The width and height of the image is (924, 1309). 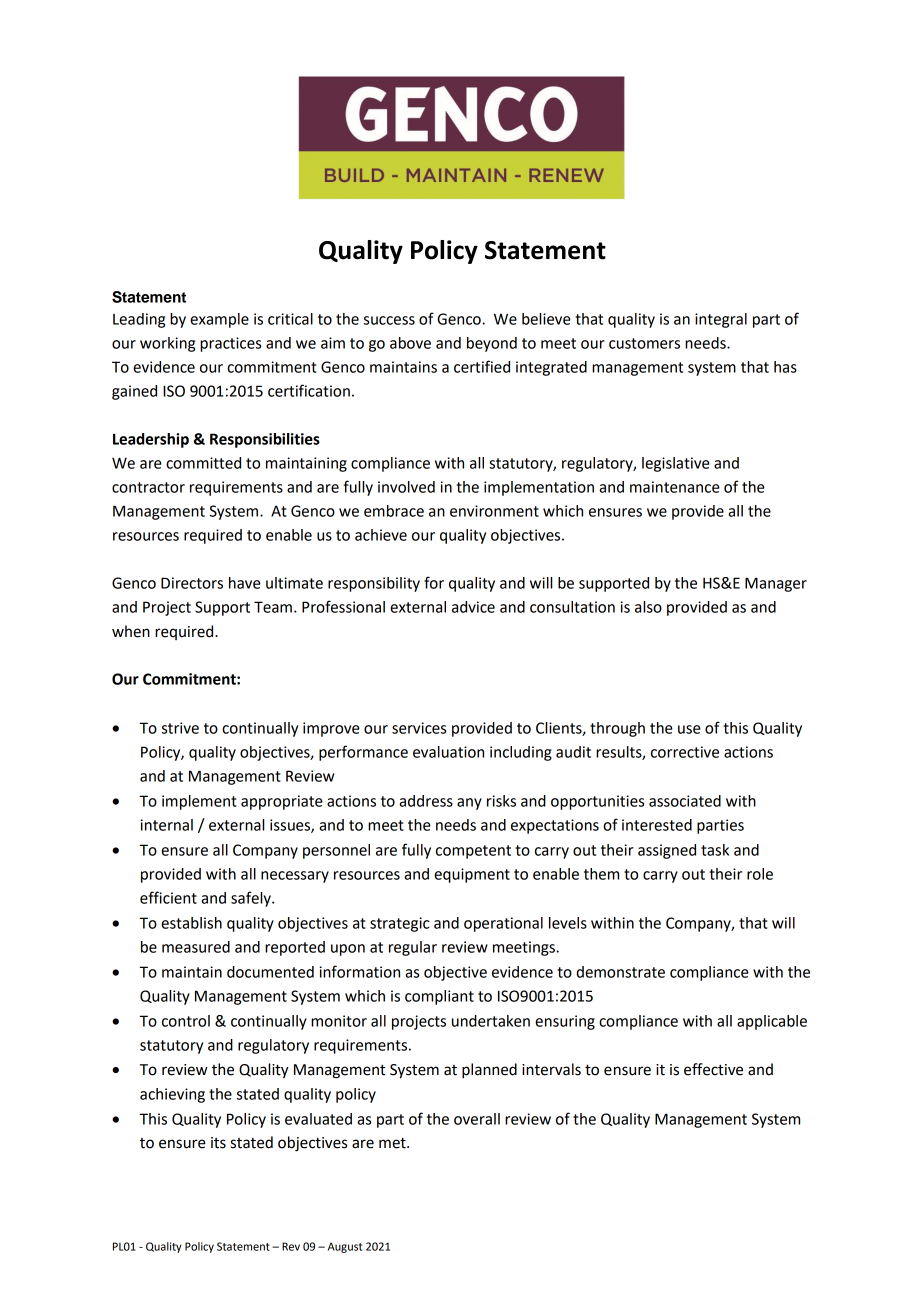 What do you see at coordinates (345, 1247) in the image?
I see `August` at bounding box center [345, 1247].
